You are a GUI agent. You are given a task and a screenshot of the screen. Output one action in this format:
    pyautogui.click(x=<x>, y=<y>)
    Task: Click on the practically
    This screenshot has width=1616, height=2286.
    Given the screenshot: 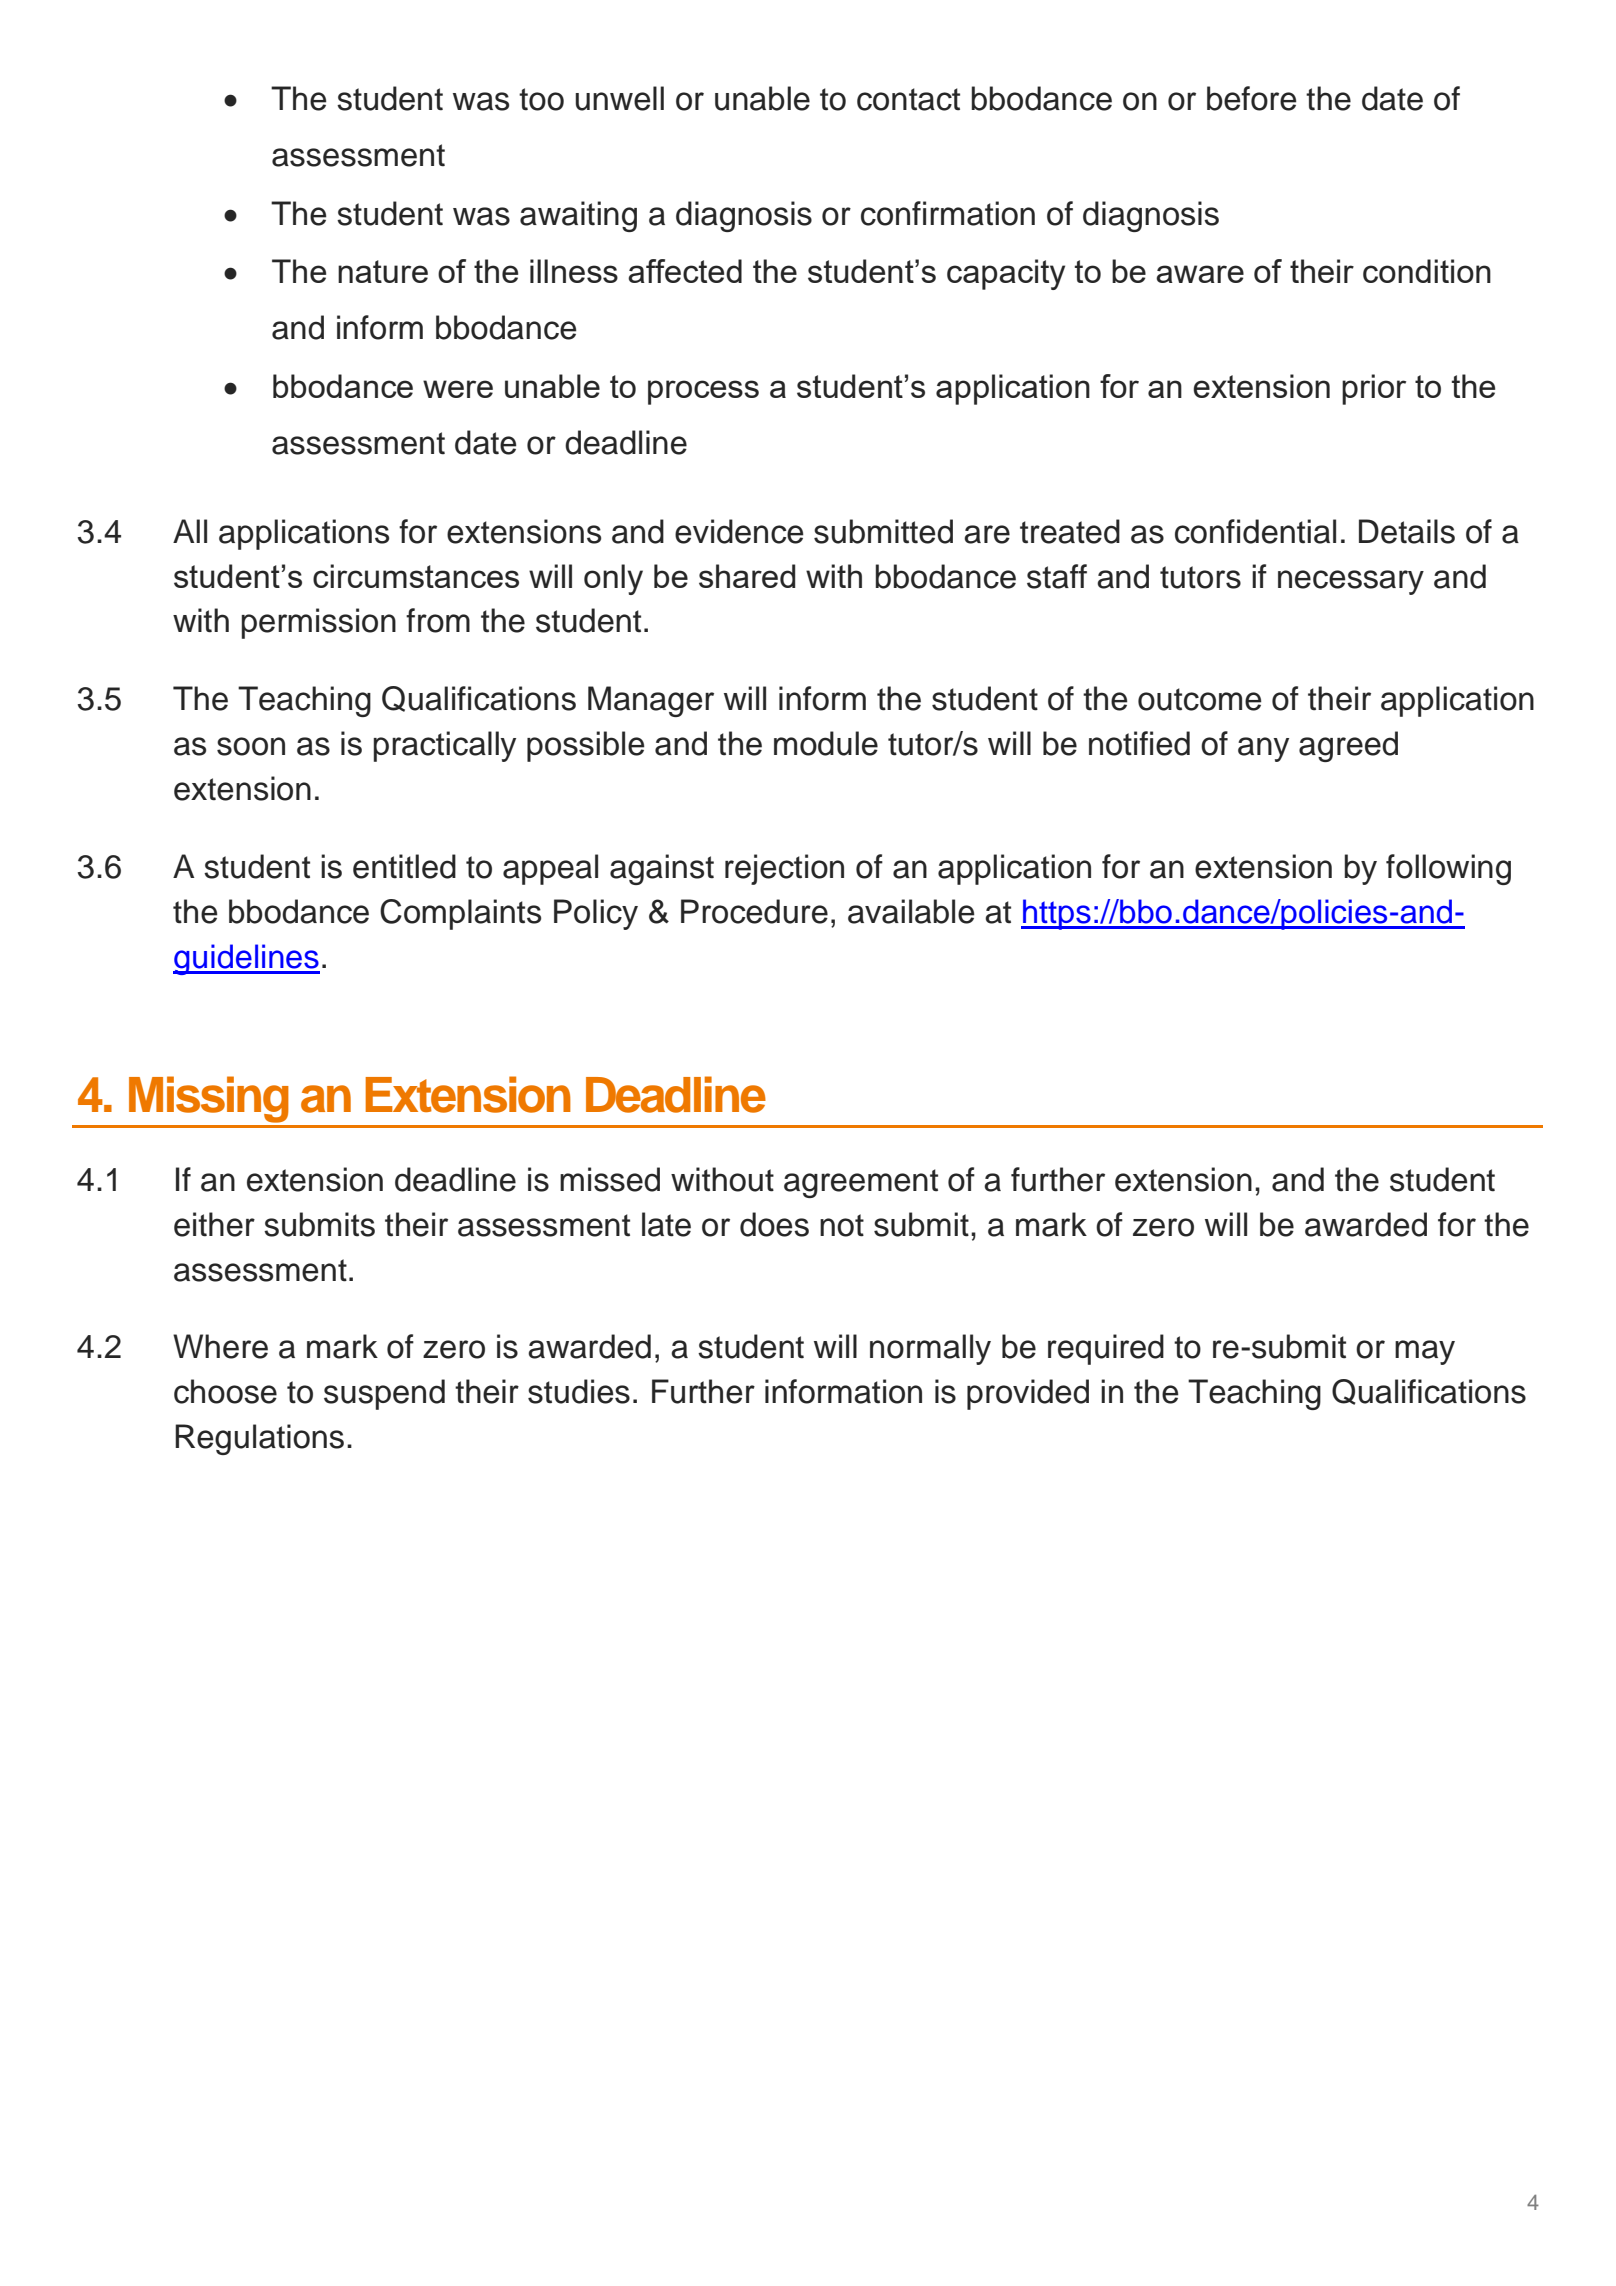 What is the action you would take?
    pyautogui.click(x=445, y=746)
